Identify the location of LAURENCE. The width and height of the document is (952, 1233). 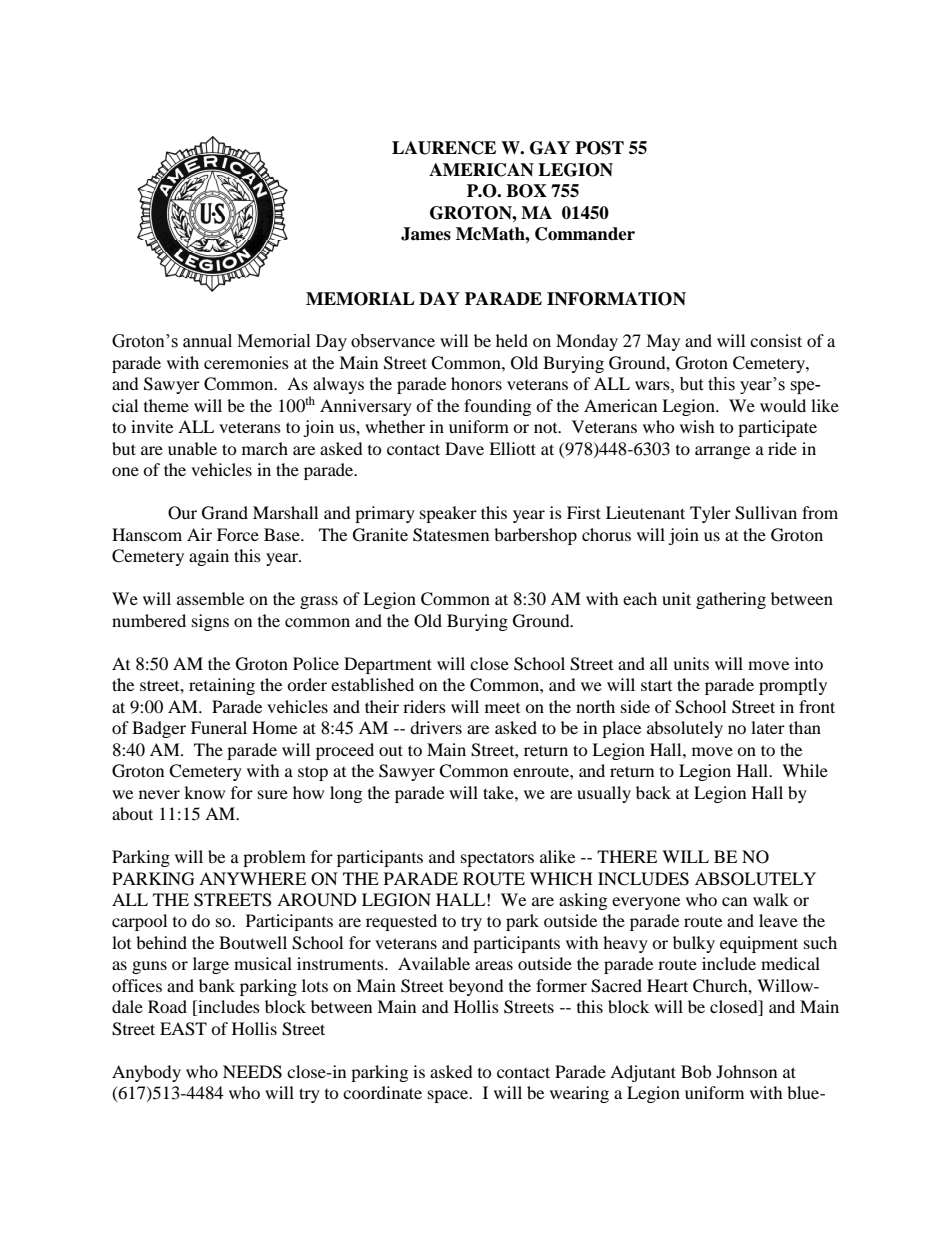
(444, 148).
